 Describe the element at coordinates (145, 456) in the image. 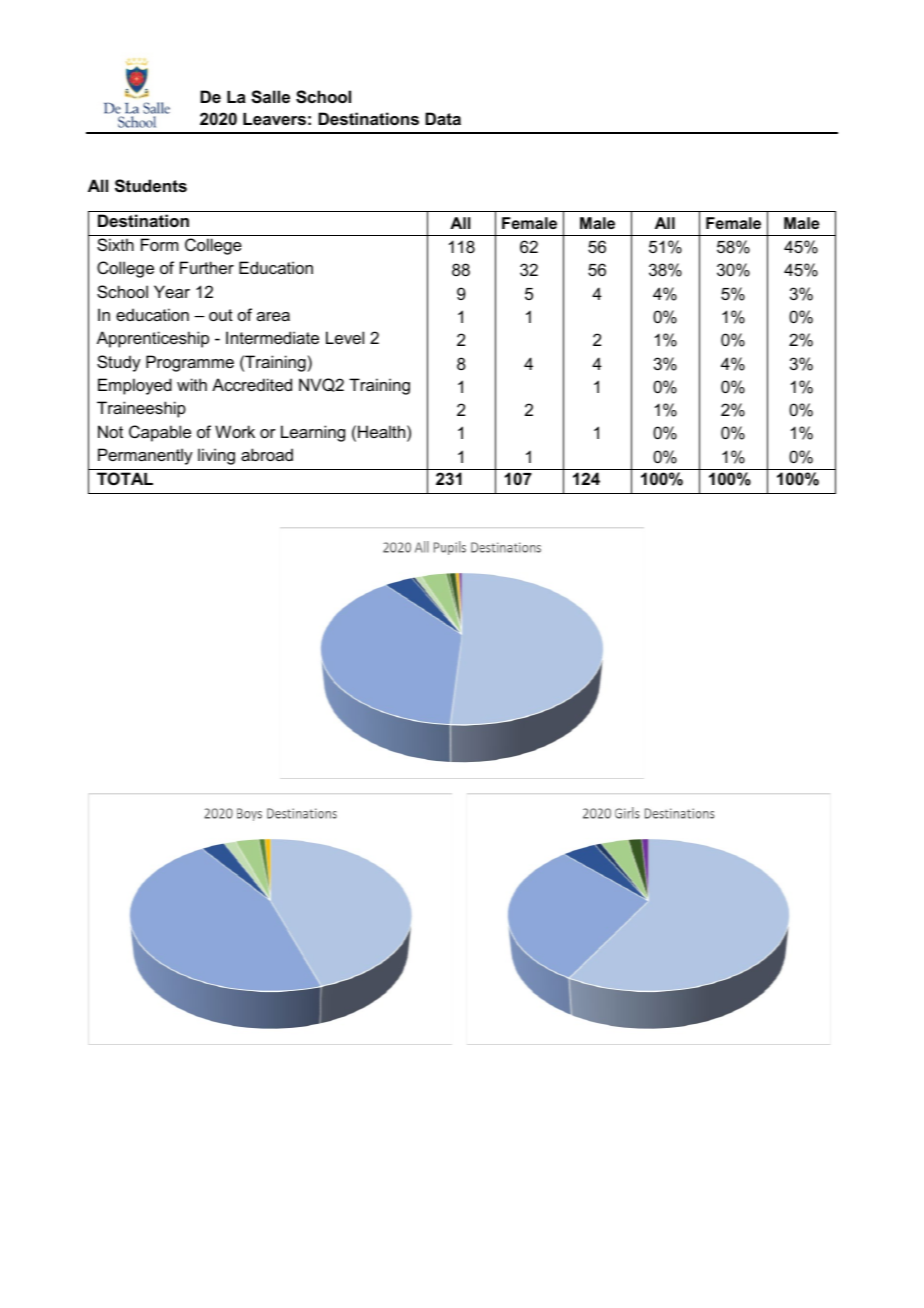

I see `Permanently` at that location.
